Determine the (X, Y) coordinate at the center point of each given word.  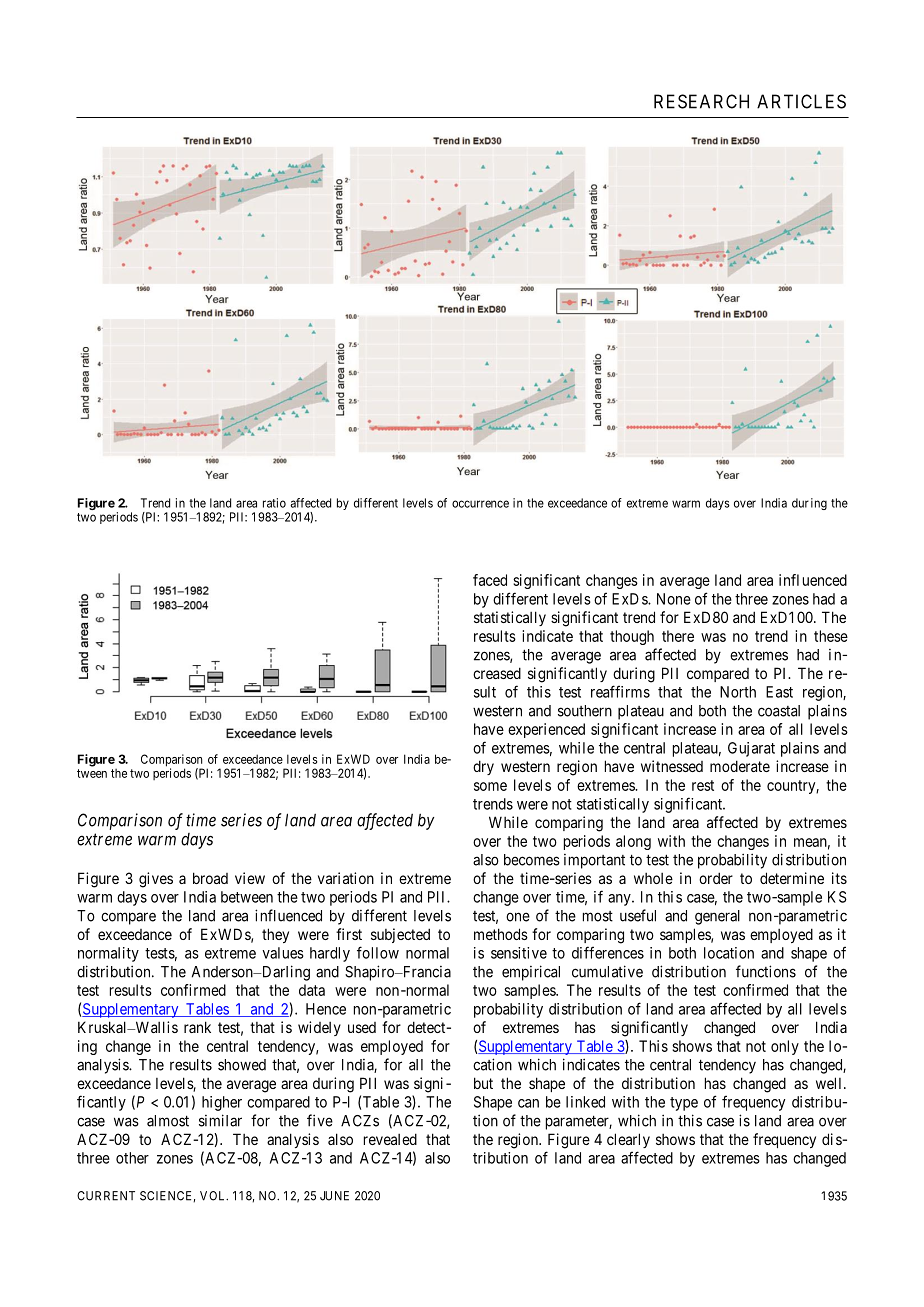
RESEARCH (701, 101)
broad (210, 878)
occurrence (480, 504)
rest (703, 785)
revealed (390, 1139)
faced (490, 580)
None (674, 599)
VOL (214, 1196)
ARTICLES (801, 101)
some (490, 786)
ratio (274, 503)
